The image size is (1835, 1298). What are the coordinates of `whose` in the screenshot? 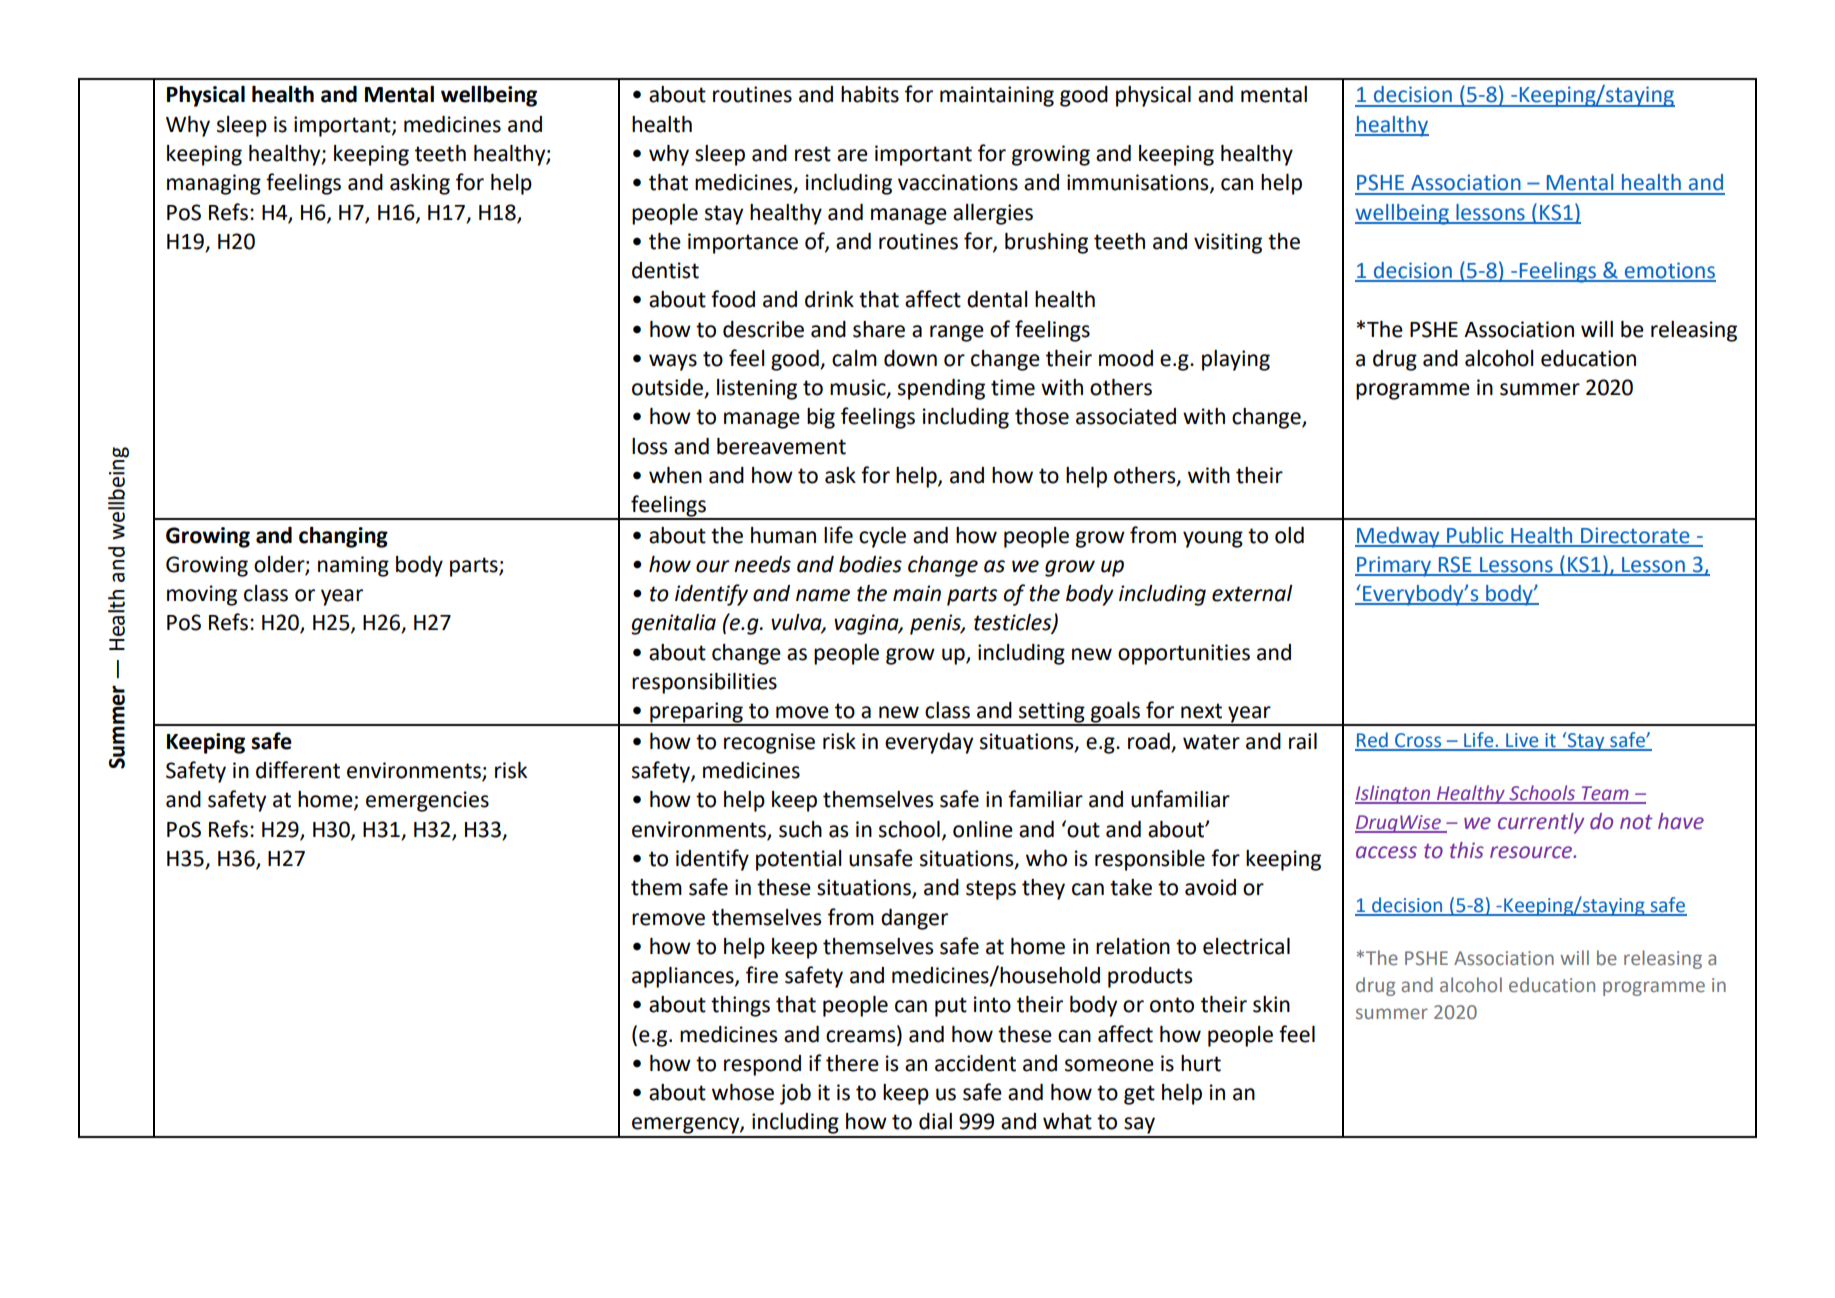 It's located at (743, 1092).
